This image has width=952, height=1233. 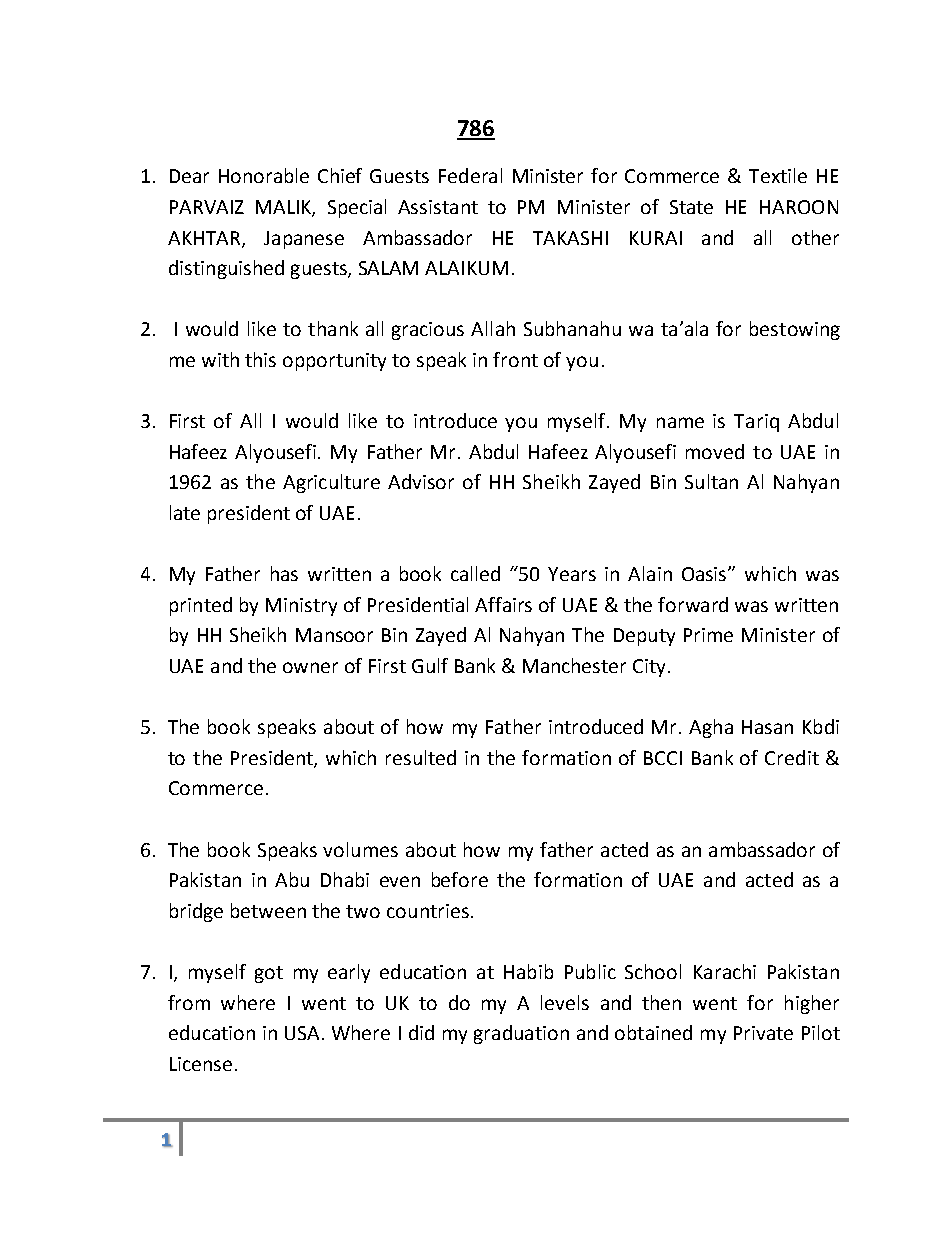 What do you see at coordinates (331, 483) in the image?
I see `Agriculture` at bounding box center [331, 483].
